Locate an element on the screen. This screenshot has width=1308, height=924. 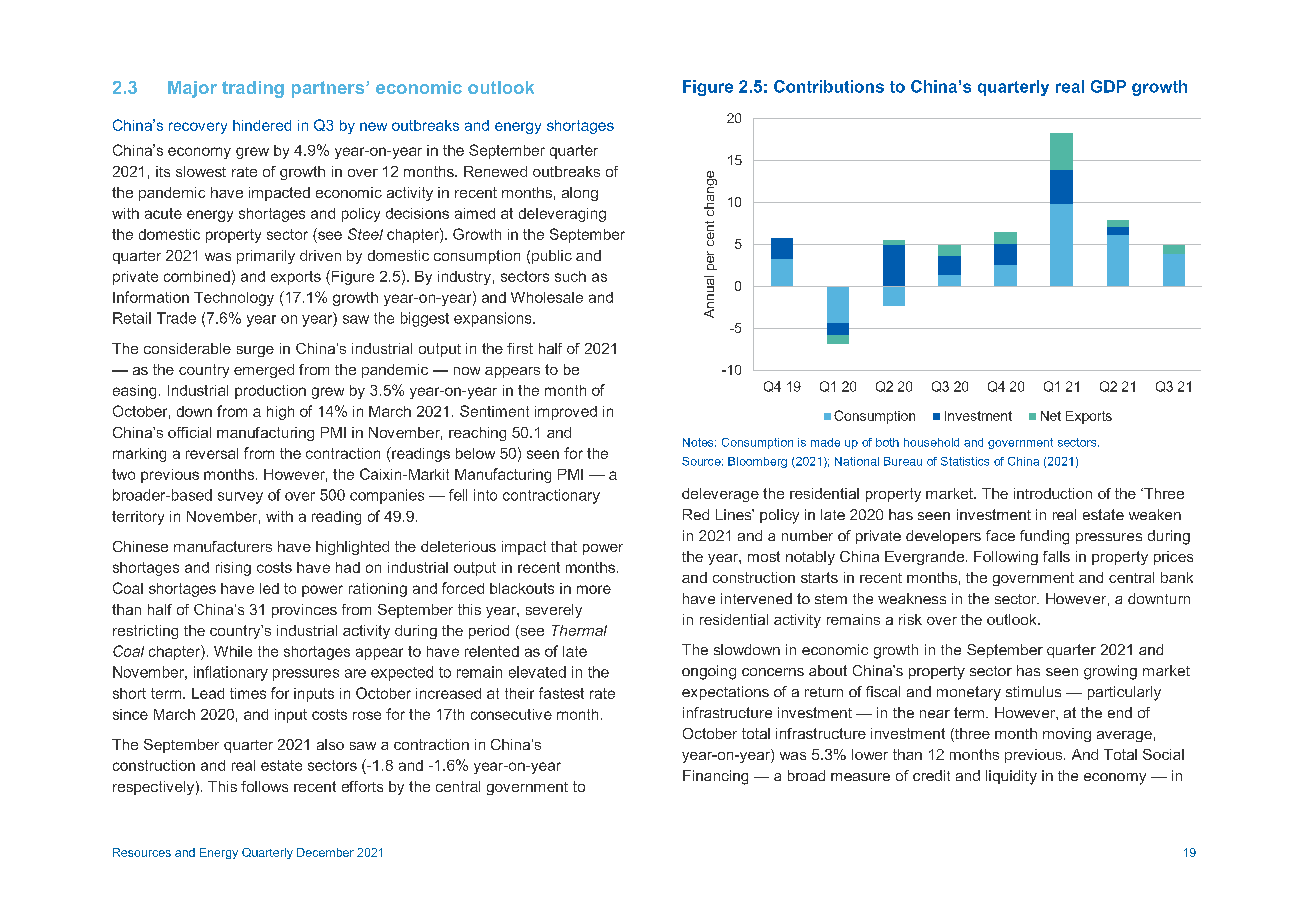
December is located at coordinates (325, 852).
